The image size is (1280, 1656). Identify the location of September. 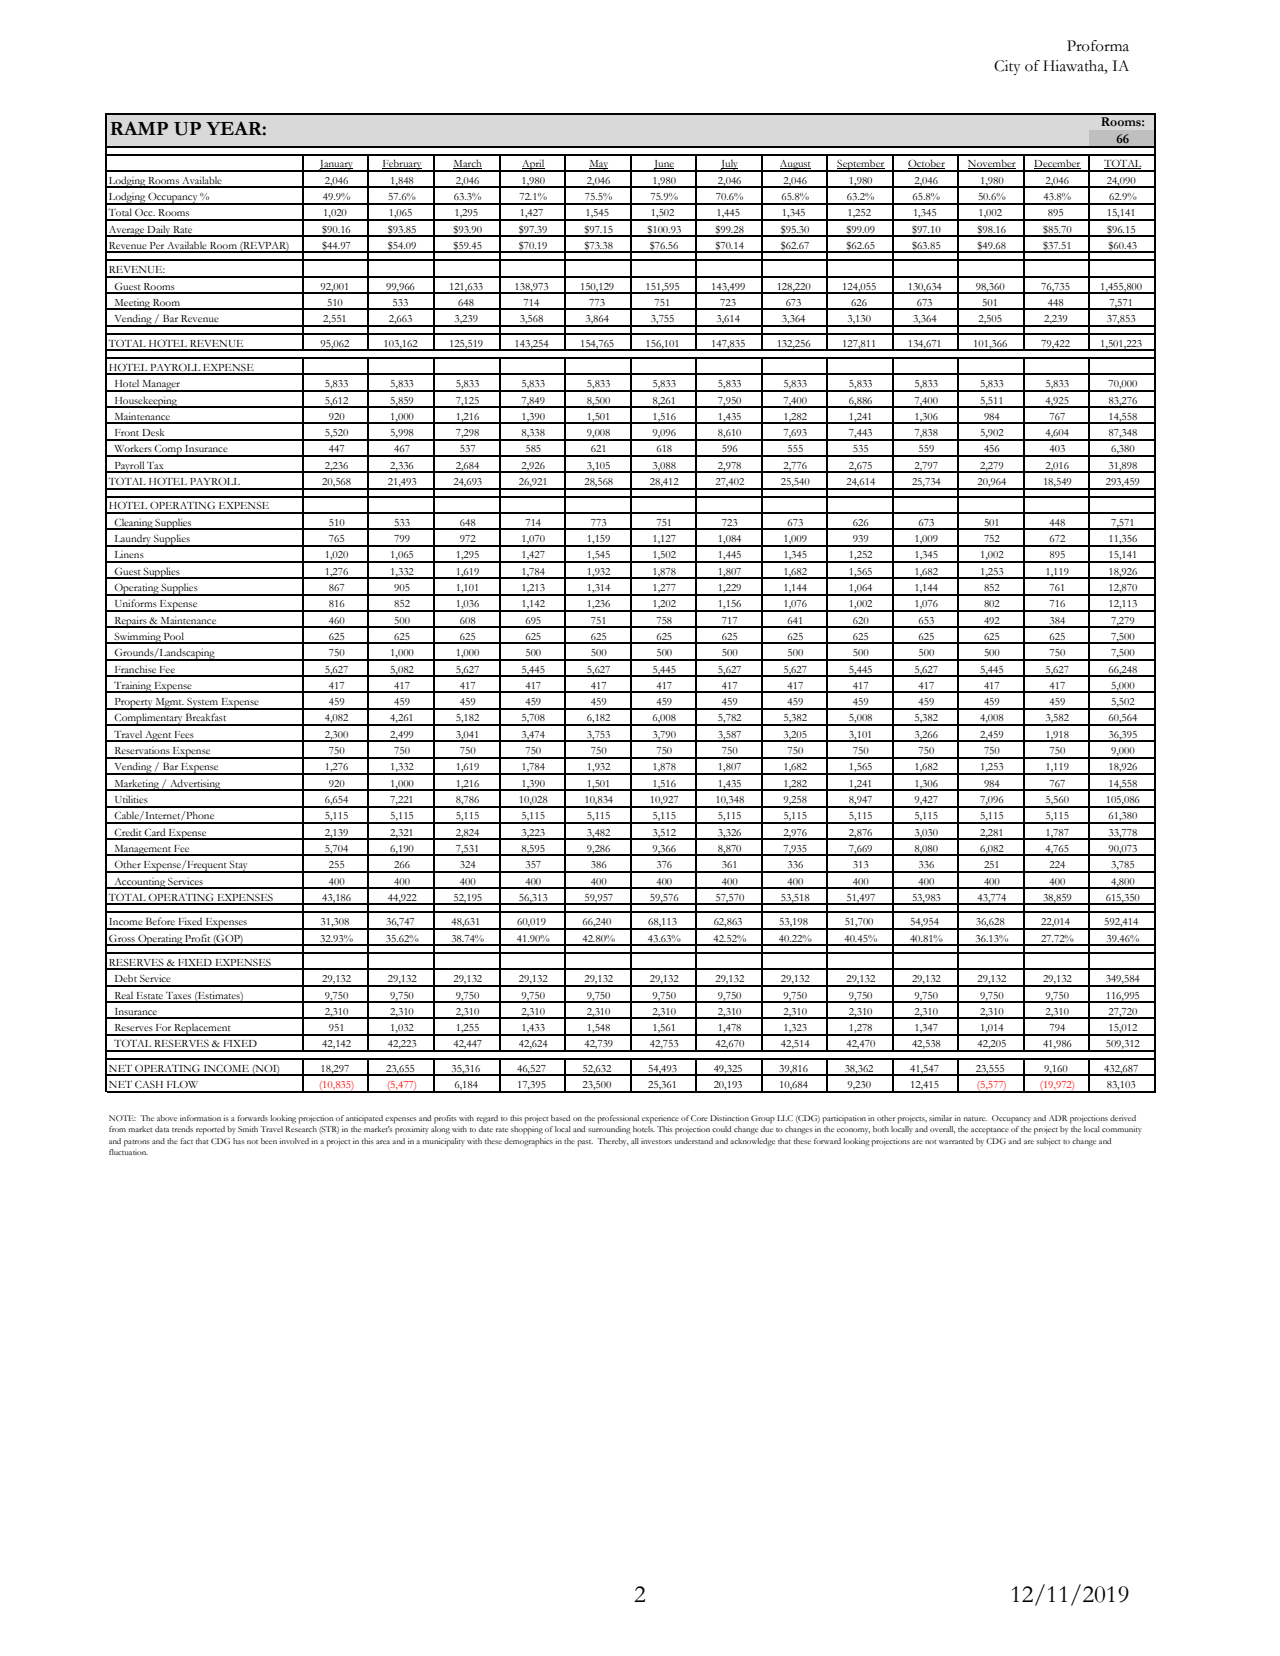
(861, 165).
